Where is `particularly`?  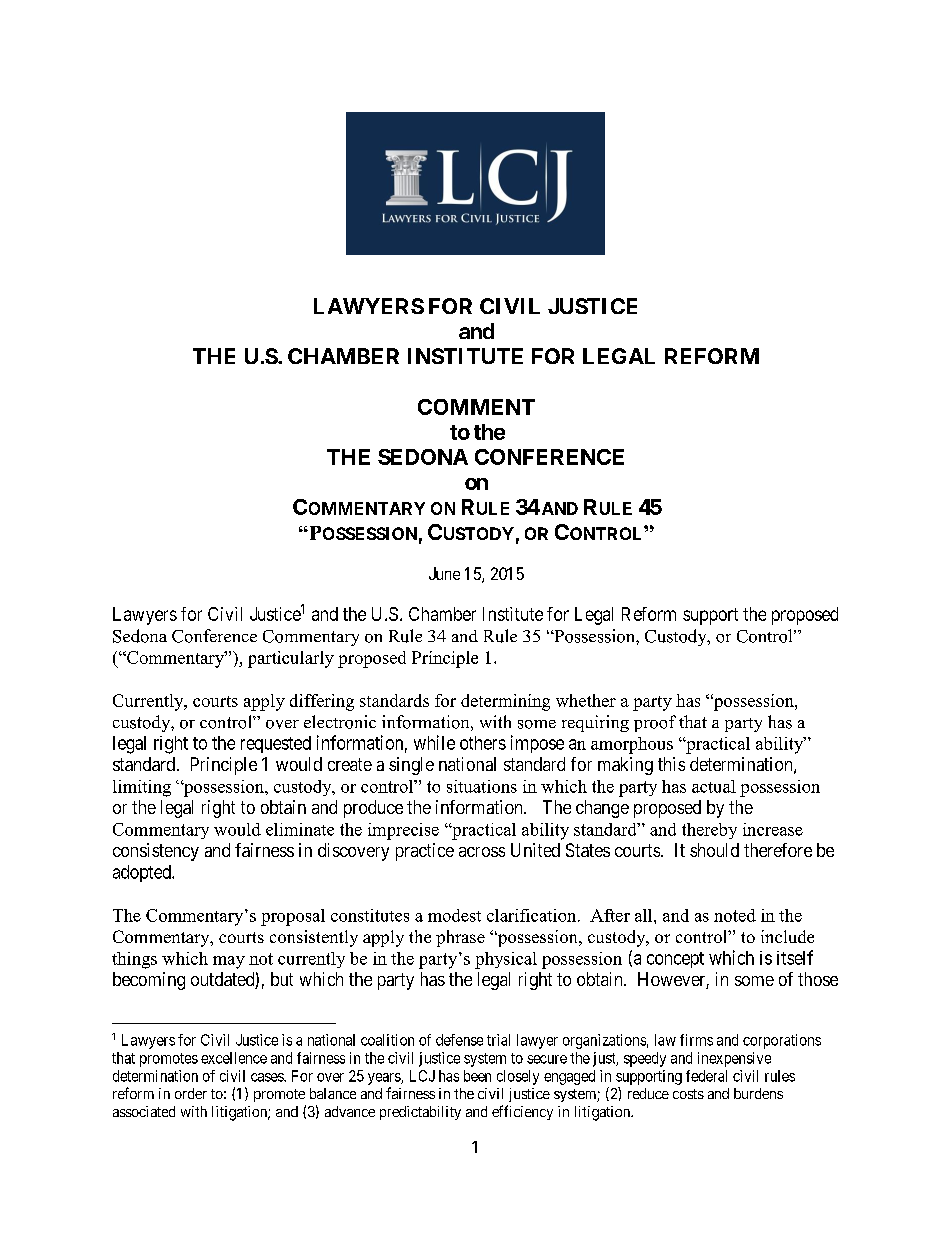 particularly is located at coordinates (291, 659).
